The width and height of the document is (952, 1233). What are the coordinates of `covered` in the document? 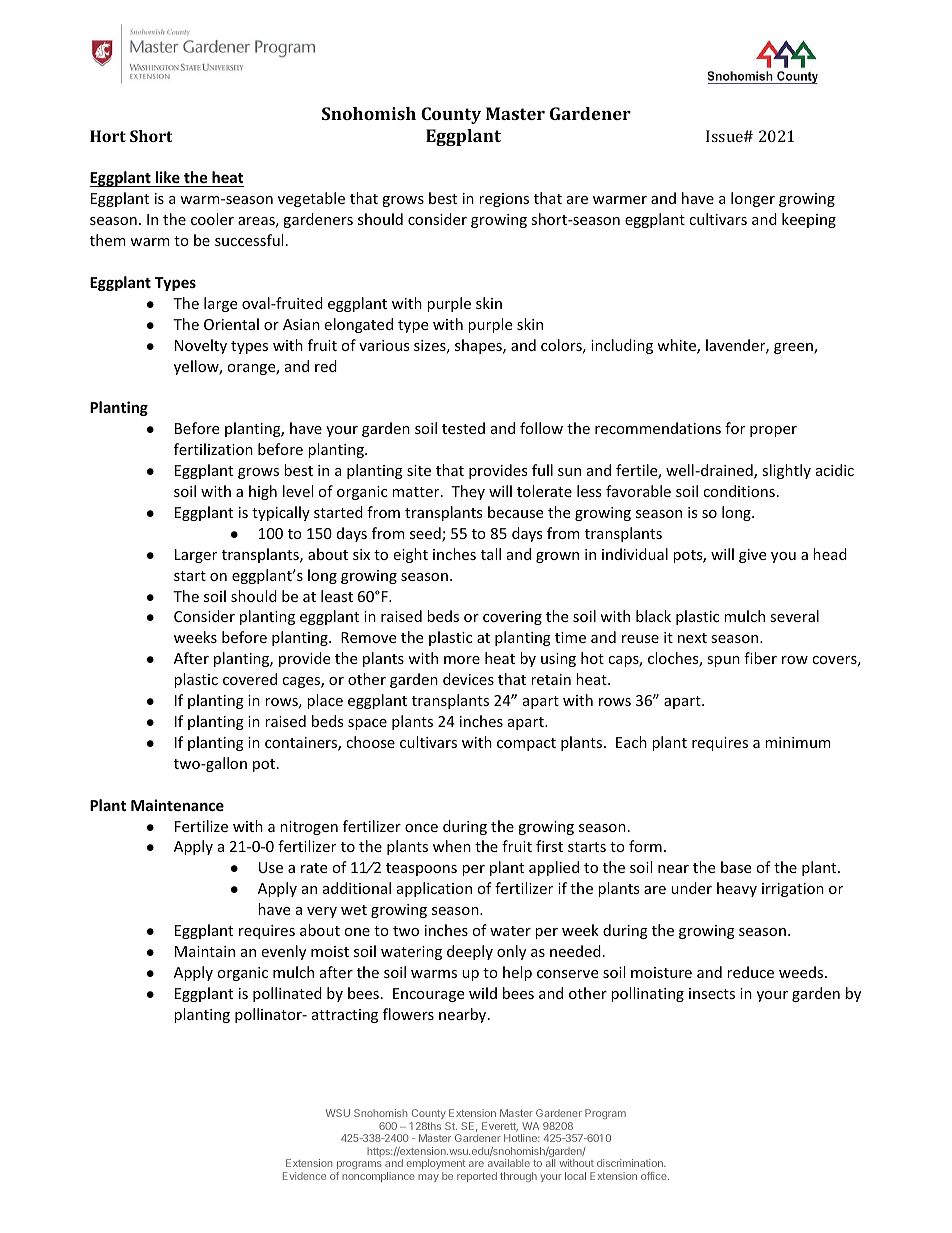 It's located at (250, 679).
